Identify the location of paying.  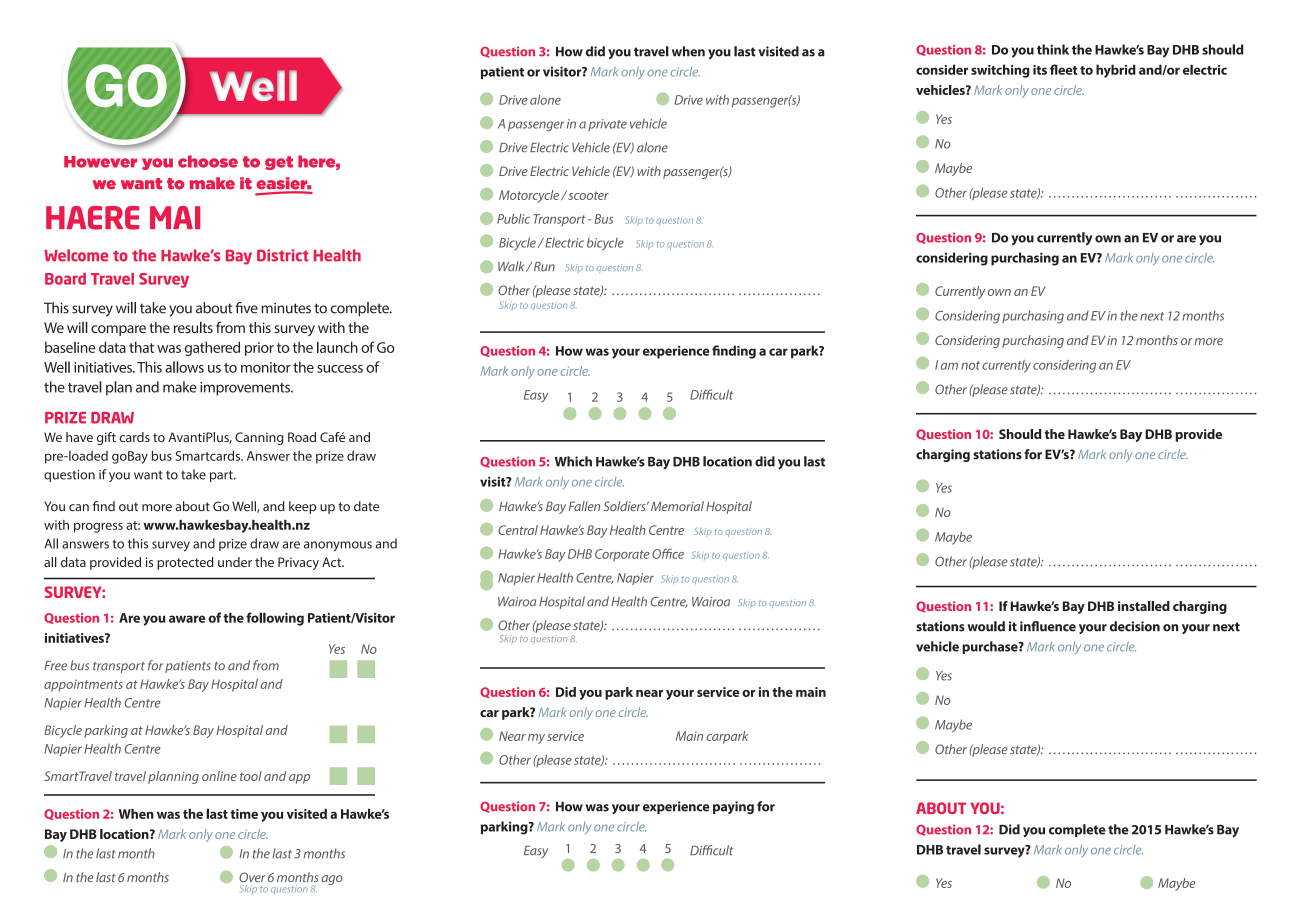
(733, 807).
